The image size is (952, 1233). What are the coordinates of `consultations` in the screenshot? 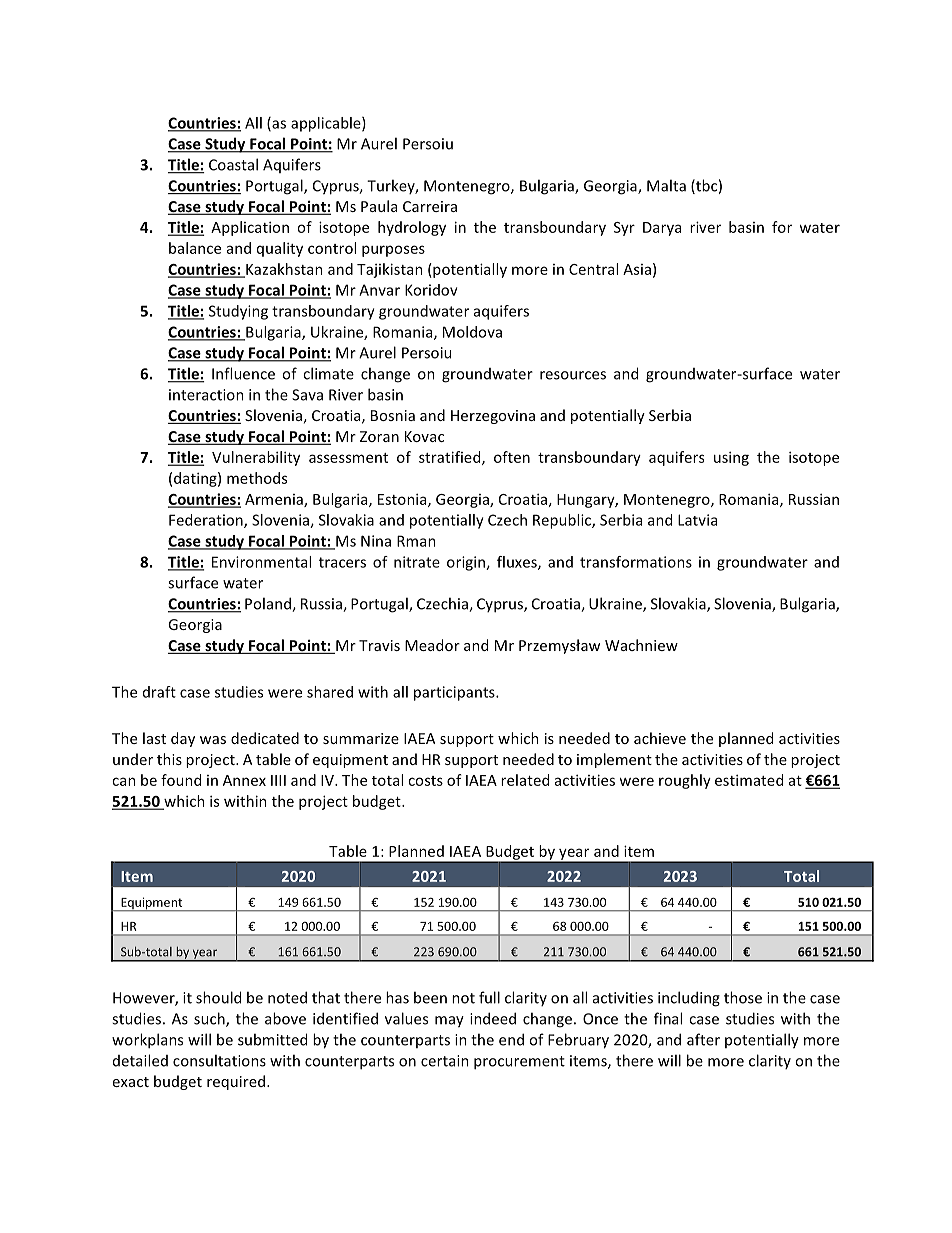 It's located at (219, 1060).
